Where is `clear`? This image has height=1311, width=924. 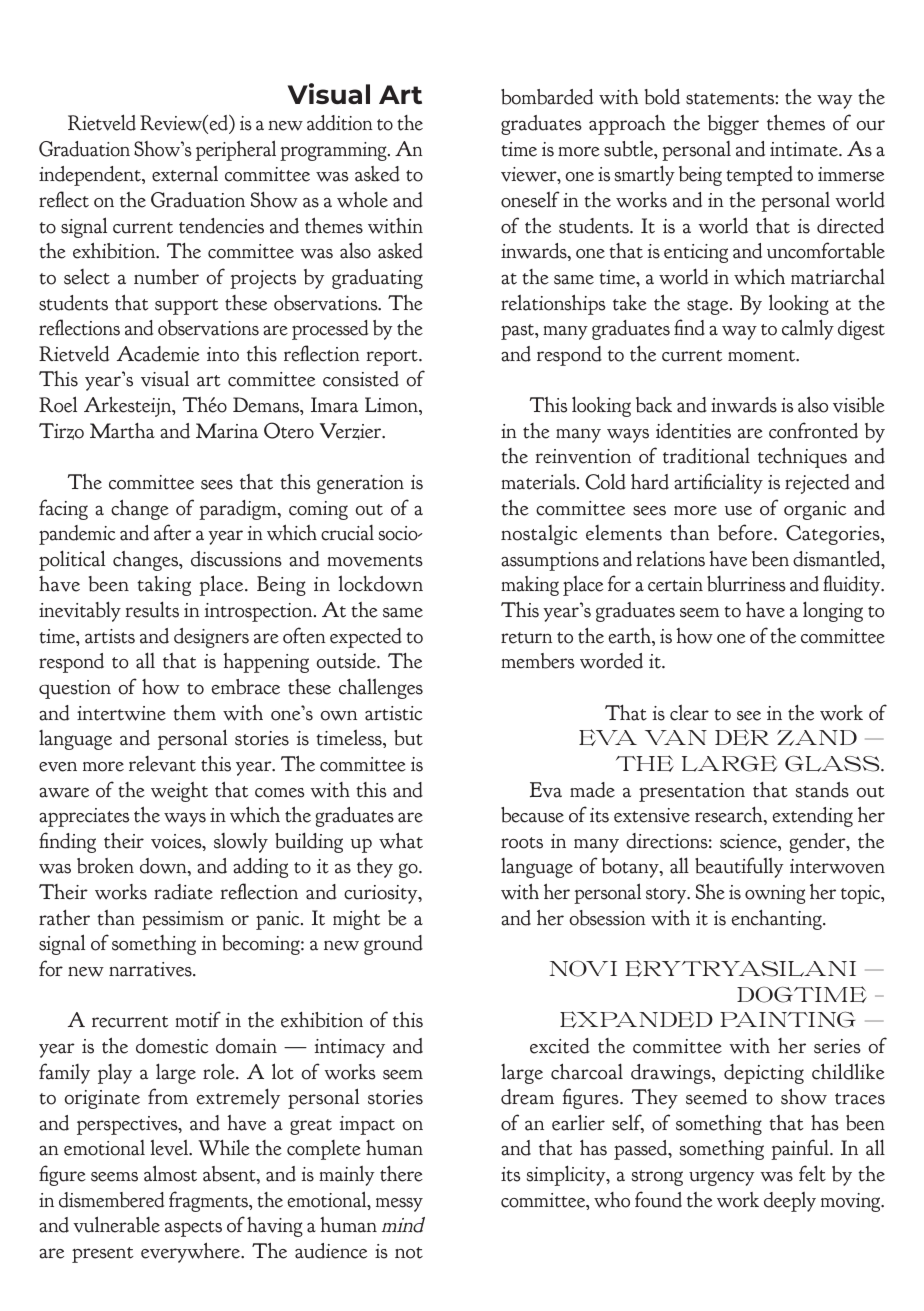 clear is located at coordinates (689, 713).
